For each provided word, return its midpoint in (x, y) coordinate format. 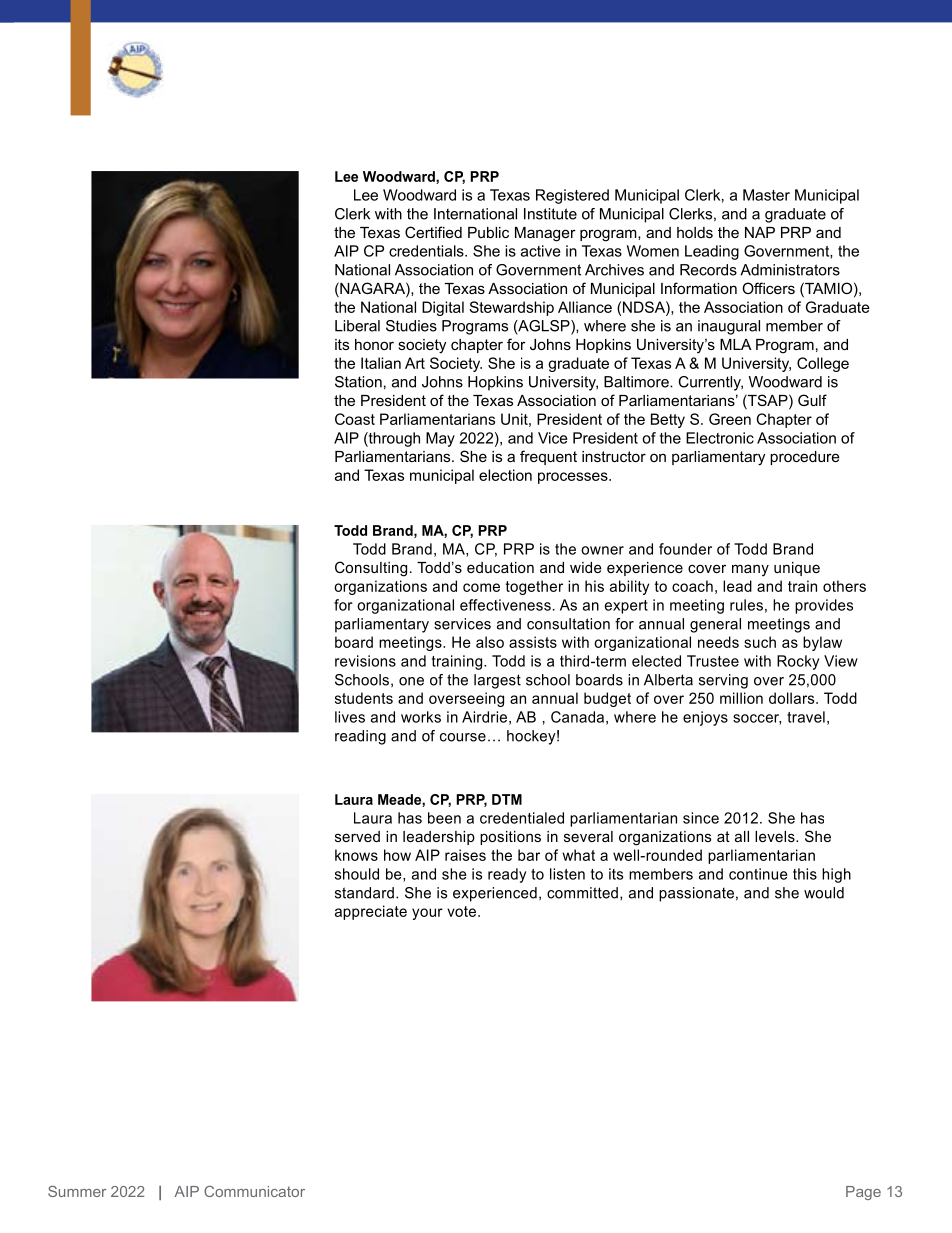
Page (863, 1193)
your (427, 914)
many (750, 570)
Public (488, 232)
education (500, 567)
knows (356, 855)
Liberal (357, 326)
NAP (760, 232)
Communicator (254, 1191)
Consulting (371, 569)
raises (465, 855)
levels (776, 836)
